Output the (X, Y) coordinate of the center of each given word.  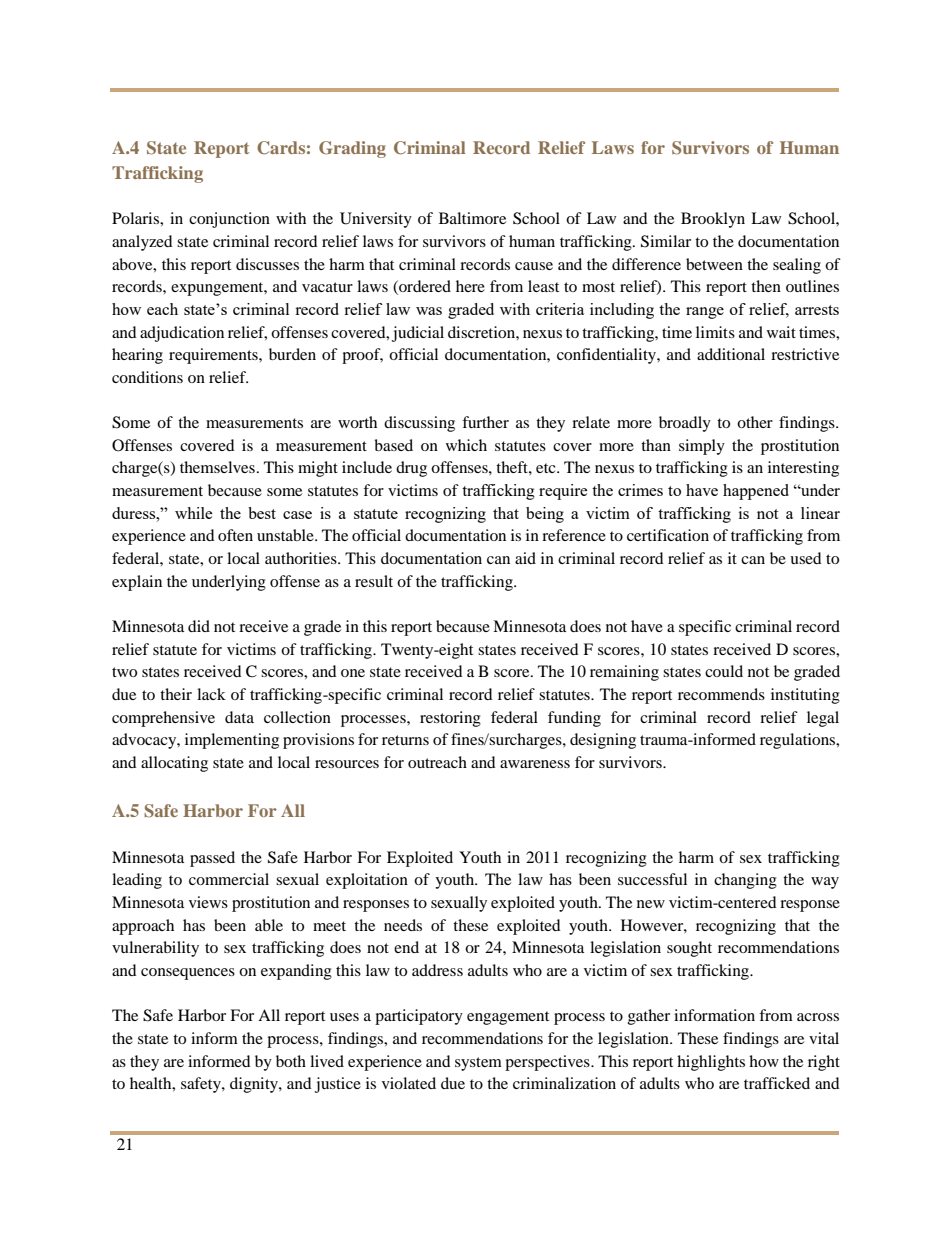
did (199, 626)
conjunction (229, 220)
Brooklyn (713, 220)
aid (525, 558)
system (478, 1064)
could (724, 671)
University (376, 220)
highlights (711, 1063)
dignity (255, 1085)
